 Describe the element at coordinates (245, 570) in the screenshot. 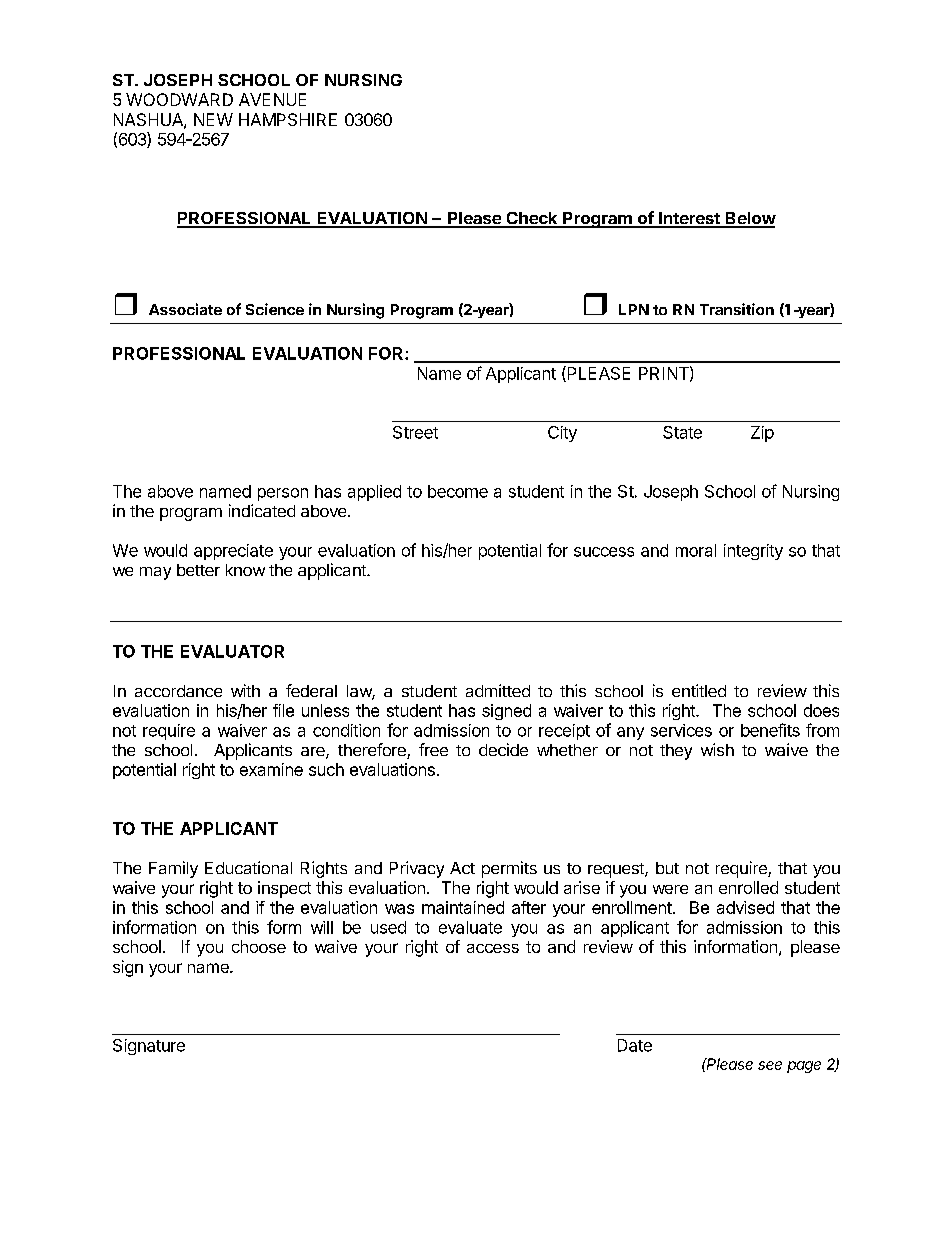

I see `know` at that location.
